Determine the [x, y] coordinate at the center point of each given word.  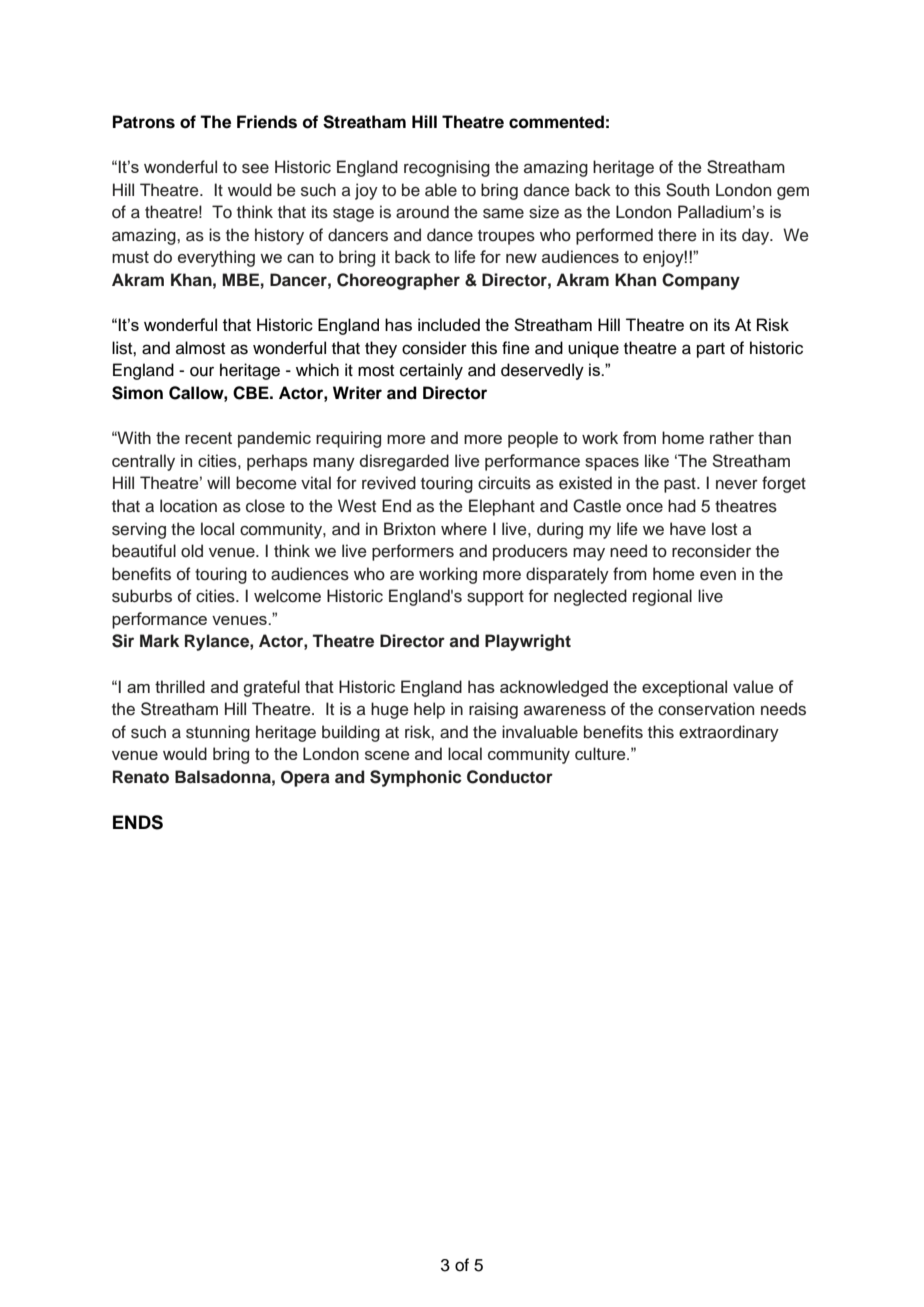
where [464, 529]
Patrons [144, 122]
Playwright [528, 642]
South [687, 190]
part [711, 350]
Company [701, 281]
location [188, 506]
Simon [137, 393]
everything [216, 258]
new [521, 258]
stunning [218, 733]
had [682, 506]
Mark [159, 640]
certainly [431, 371]
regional [662, 597]
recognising [447, 168]
